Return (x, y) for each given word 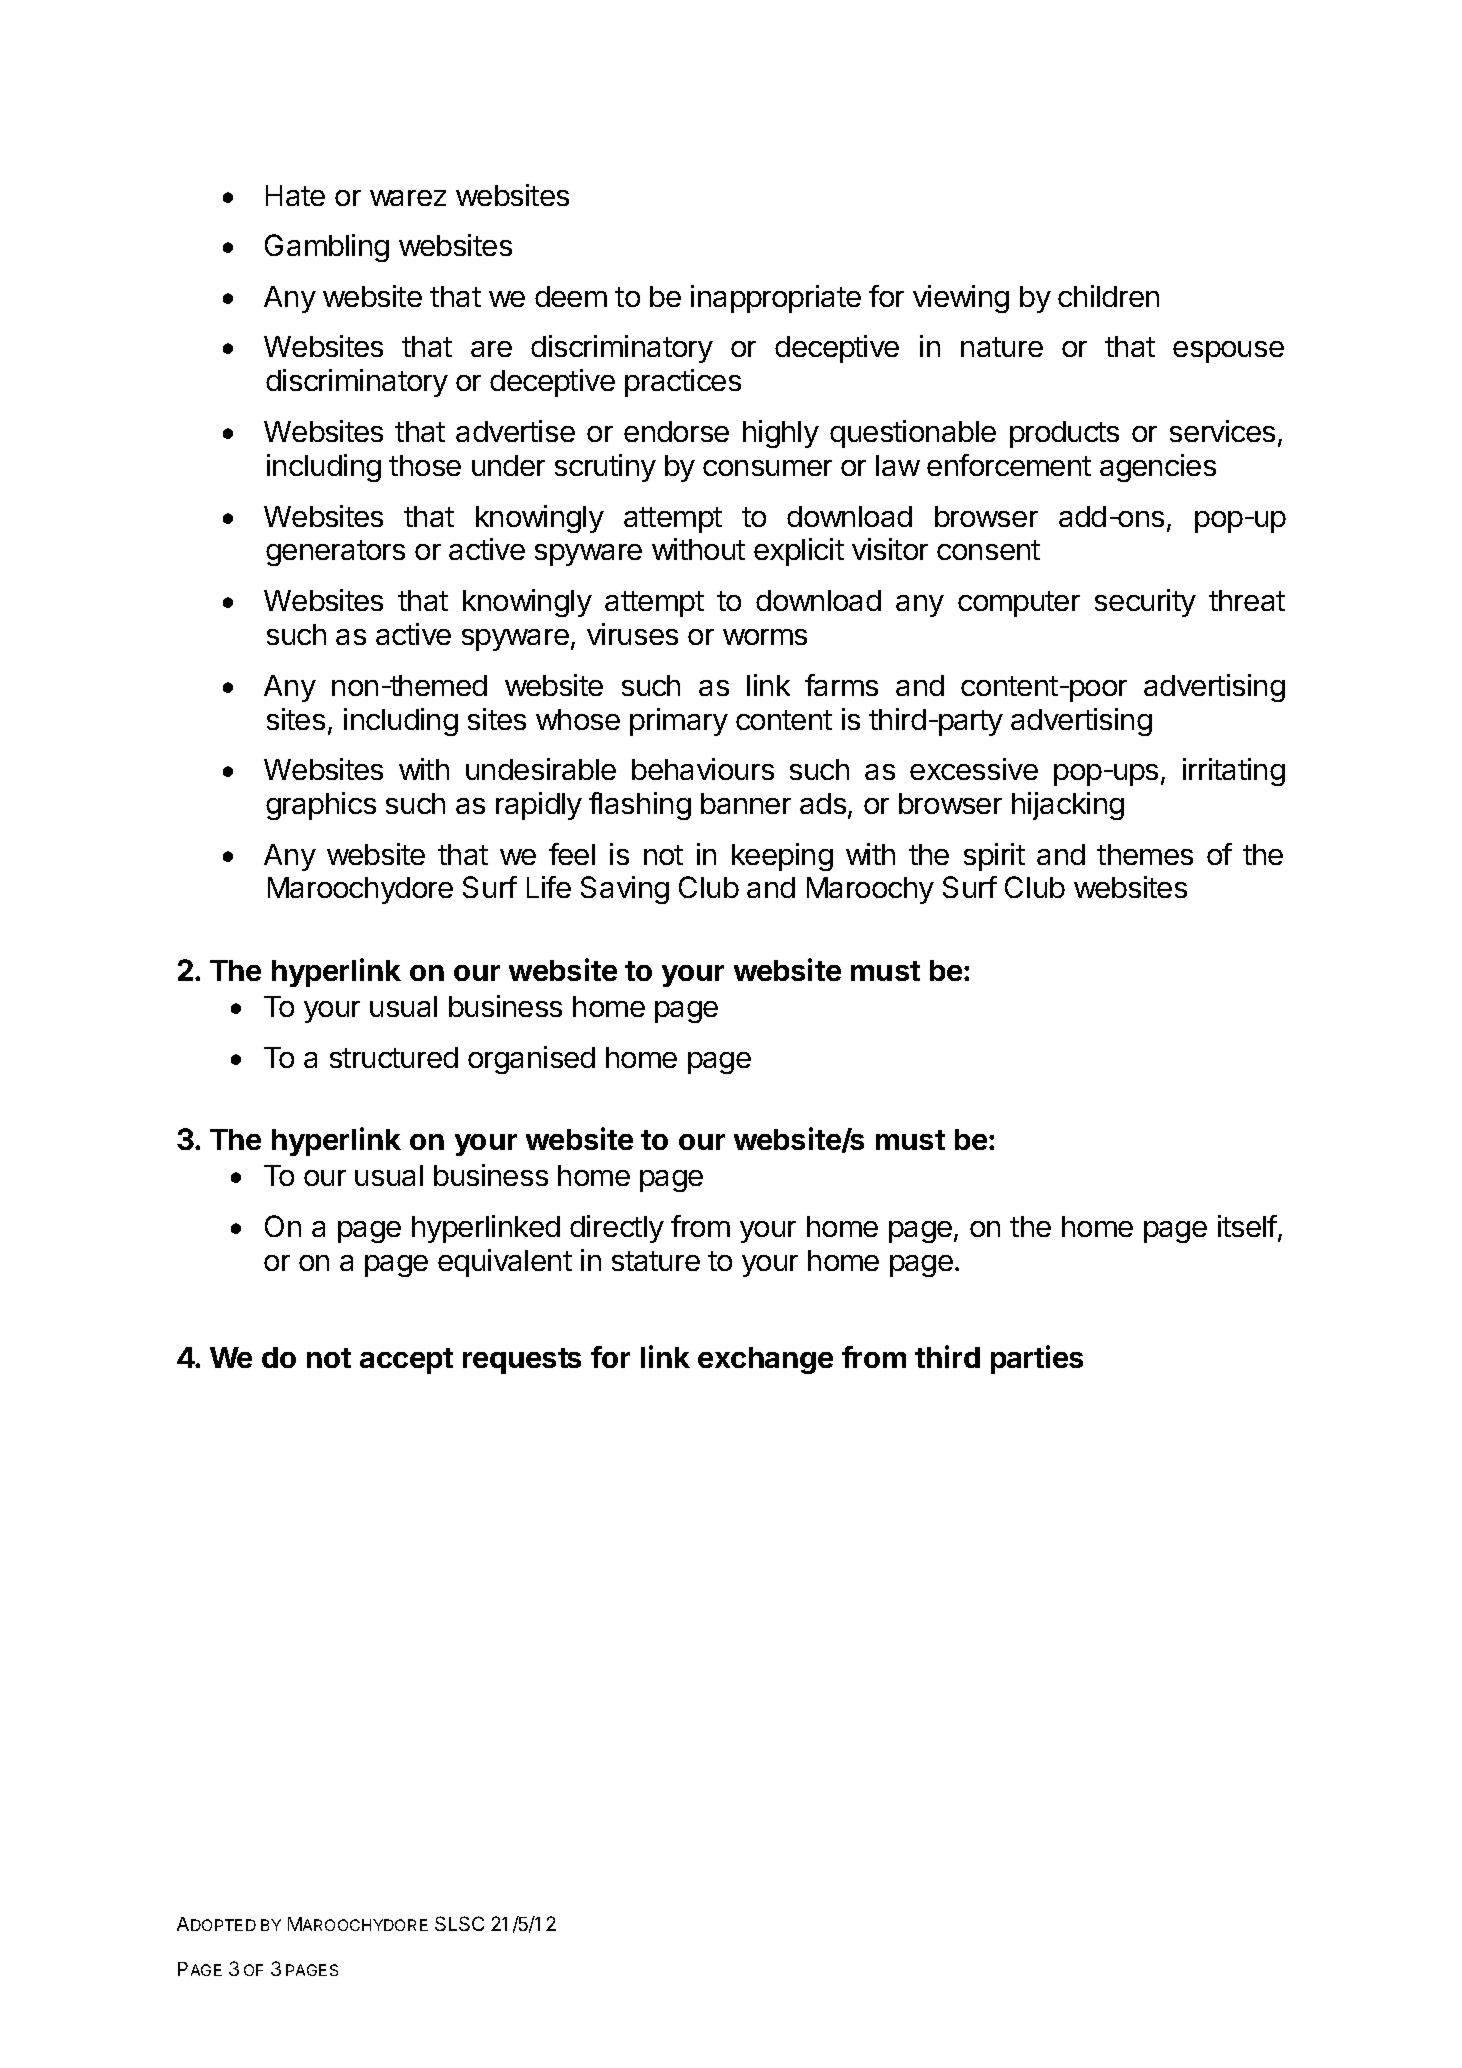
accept (406, 1361)
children (1108, 296)
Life (549, 887)
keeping (782, 857)
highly (781, 434)
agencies (1158, 468)
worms (765, 637)
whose (578, 719)
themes (1145, 854)
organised (531, 1060)
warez (408, 198)
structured (394, 1057)
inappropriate (776, 299)
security (1145, 603)
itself (1247, 1226)
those (425, 465)
